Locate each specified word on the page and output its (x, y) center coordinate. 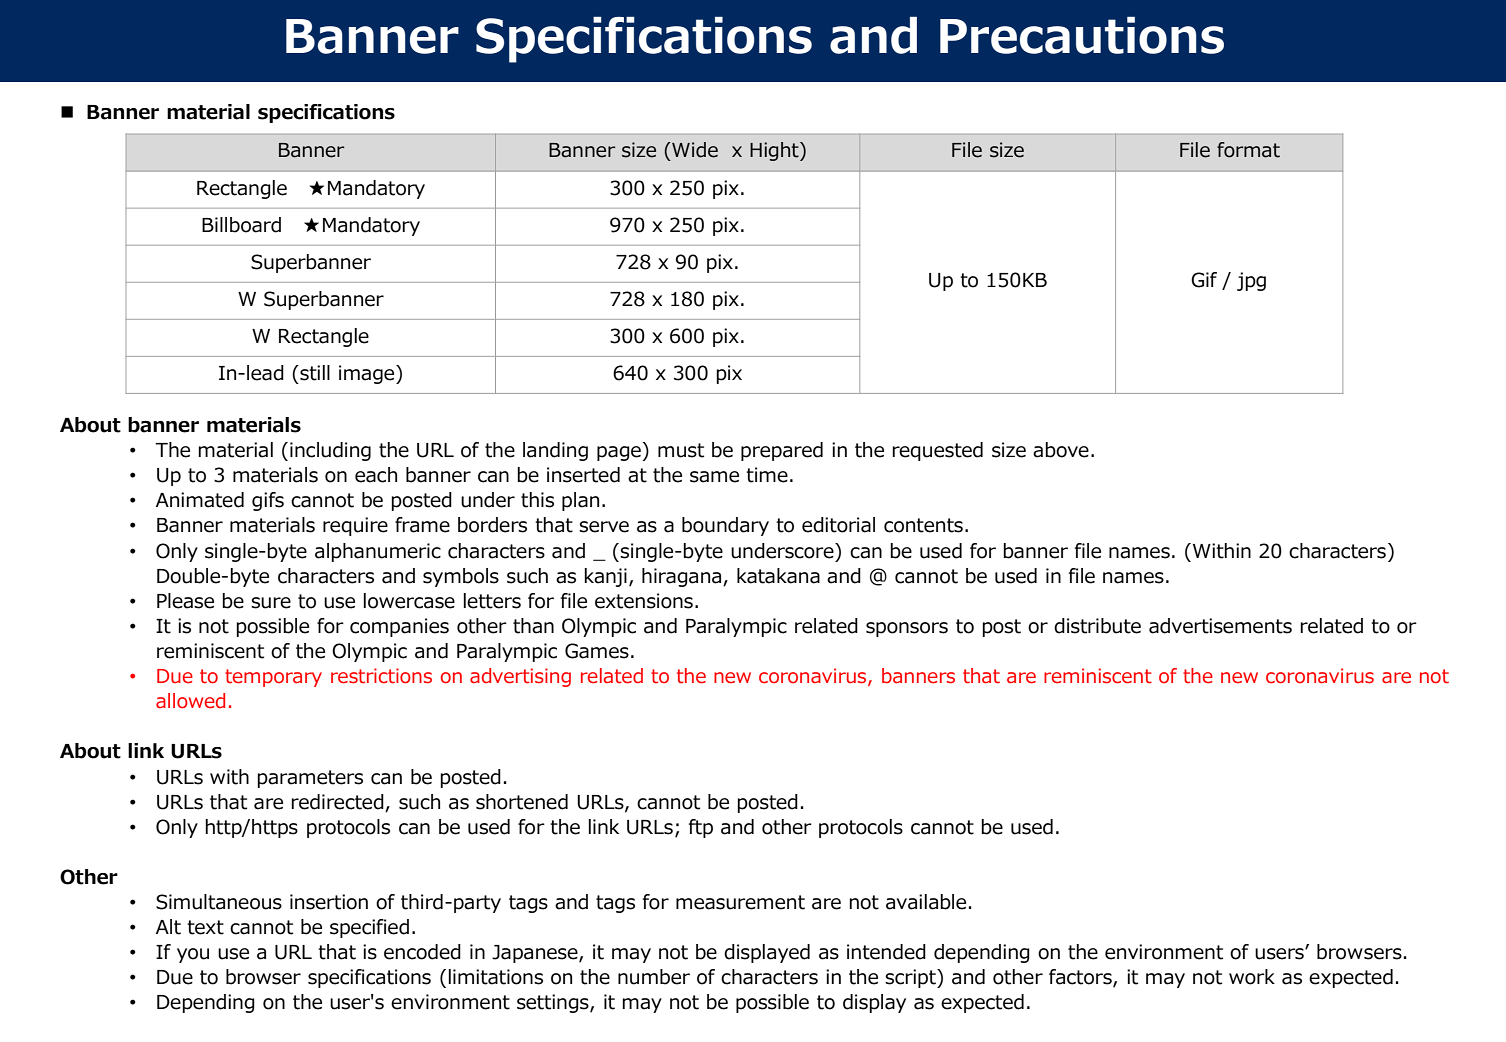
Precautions (1082, 35)
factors (1081, 978)
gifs (268, 501)
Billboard (241, 225)
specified (369, 928)
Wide (694, 150)
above (1061, 450)
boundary (725, 526)
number (654, 977)
